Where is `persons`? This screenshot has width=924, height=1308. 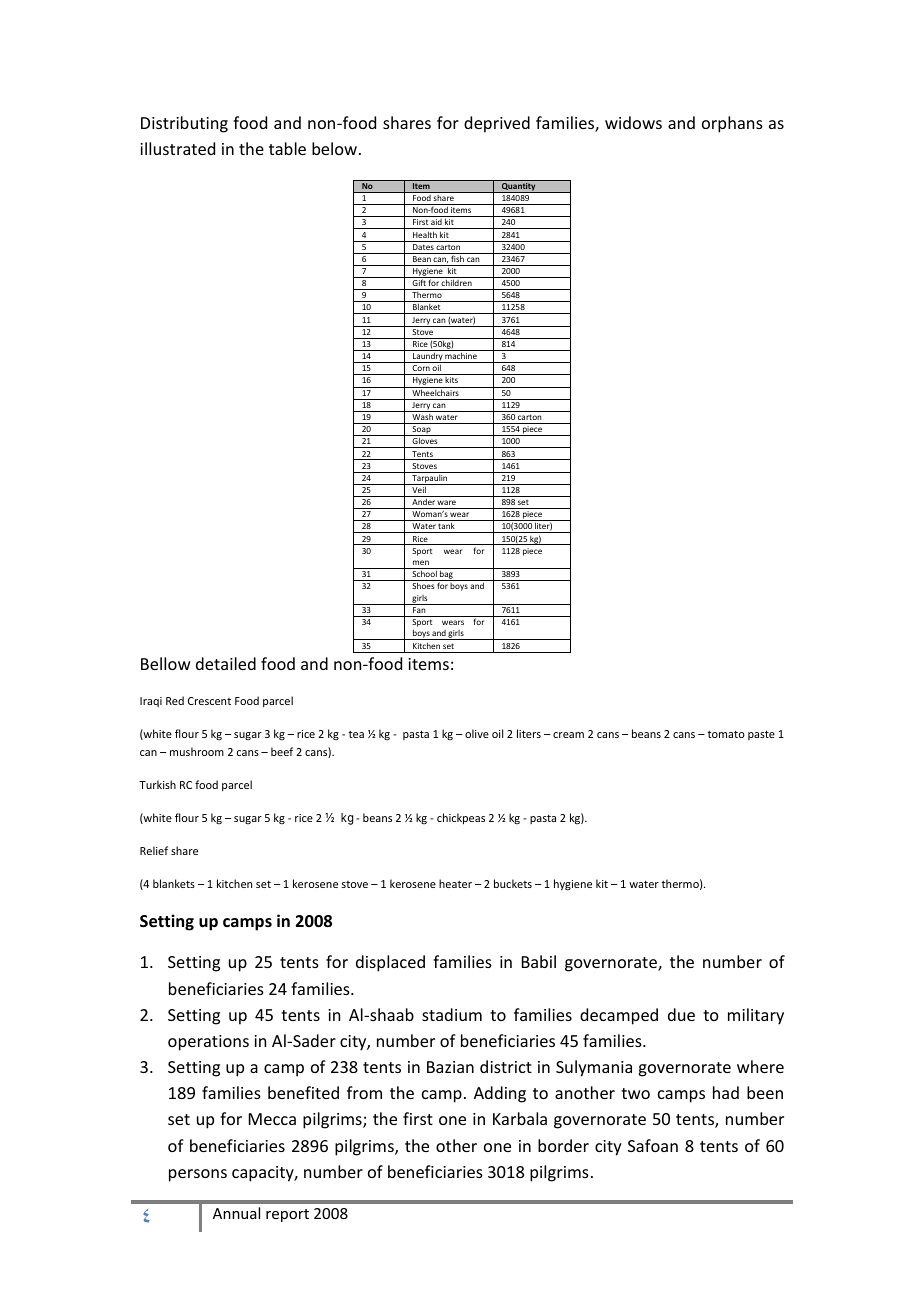 persons is located at coordinates (198, 1175).
